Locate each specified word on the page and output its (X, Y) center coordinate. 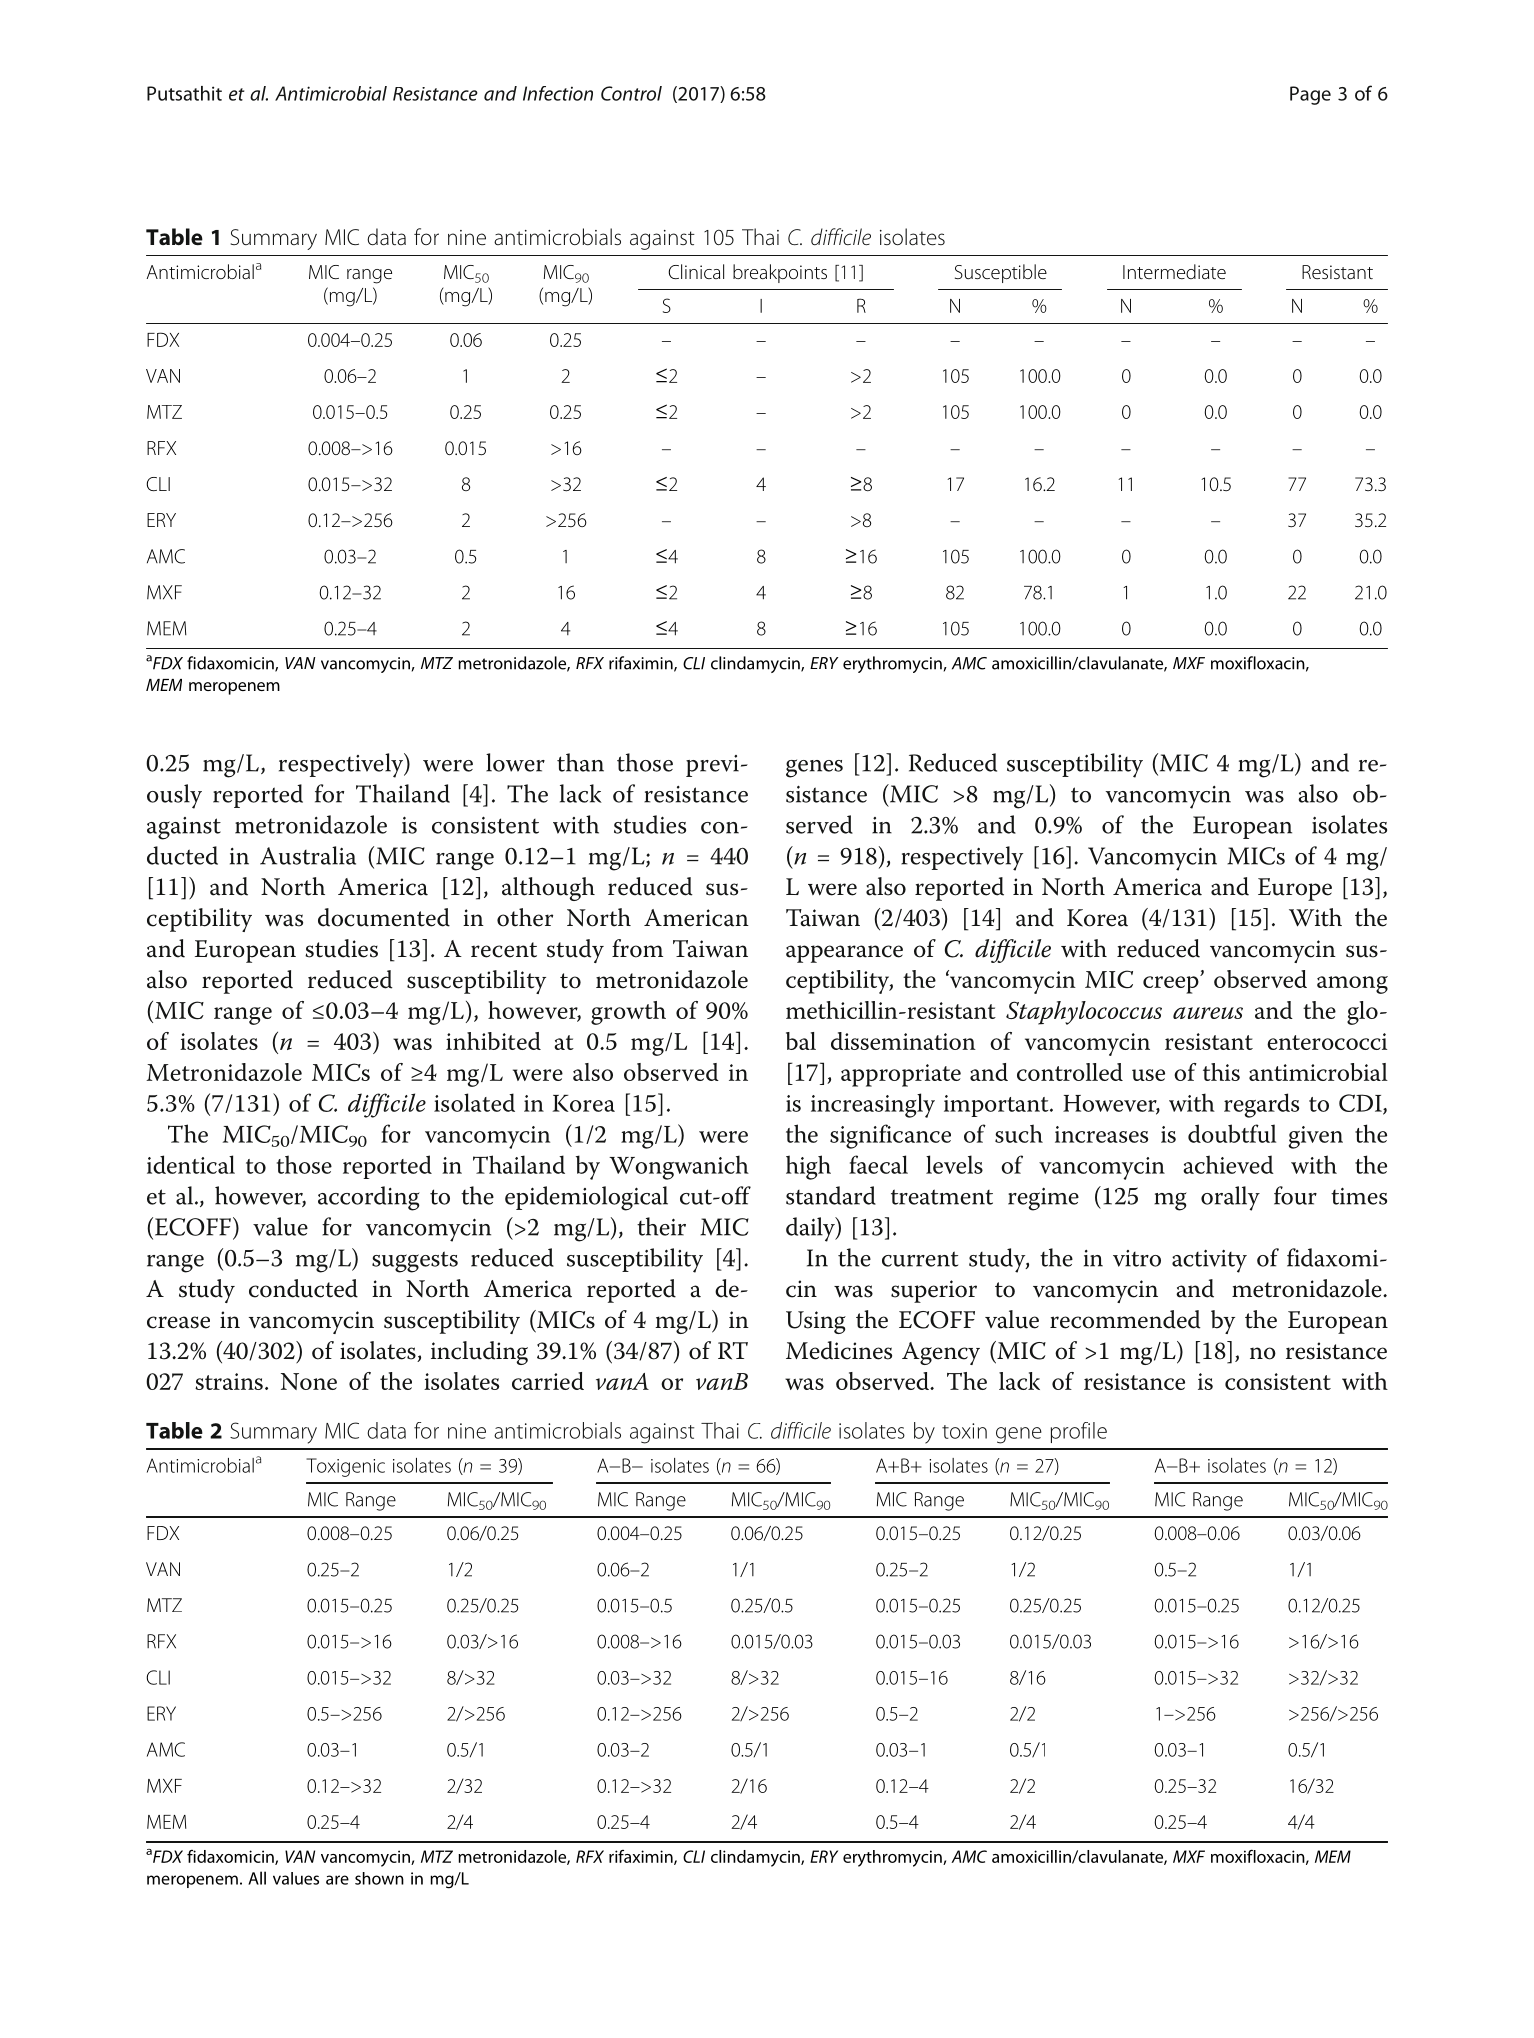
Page (1310, 95)
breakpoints (780, 273)
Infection (558, 93)
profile (1079, 1432)
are (337, 1880)
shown (379, 1878)
